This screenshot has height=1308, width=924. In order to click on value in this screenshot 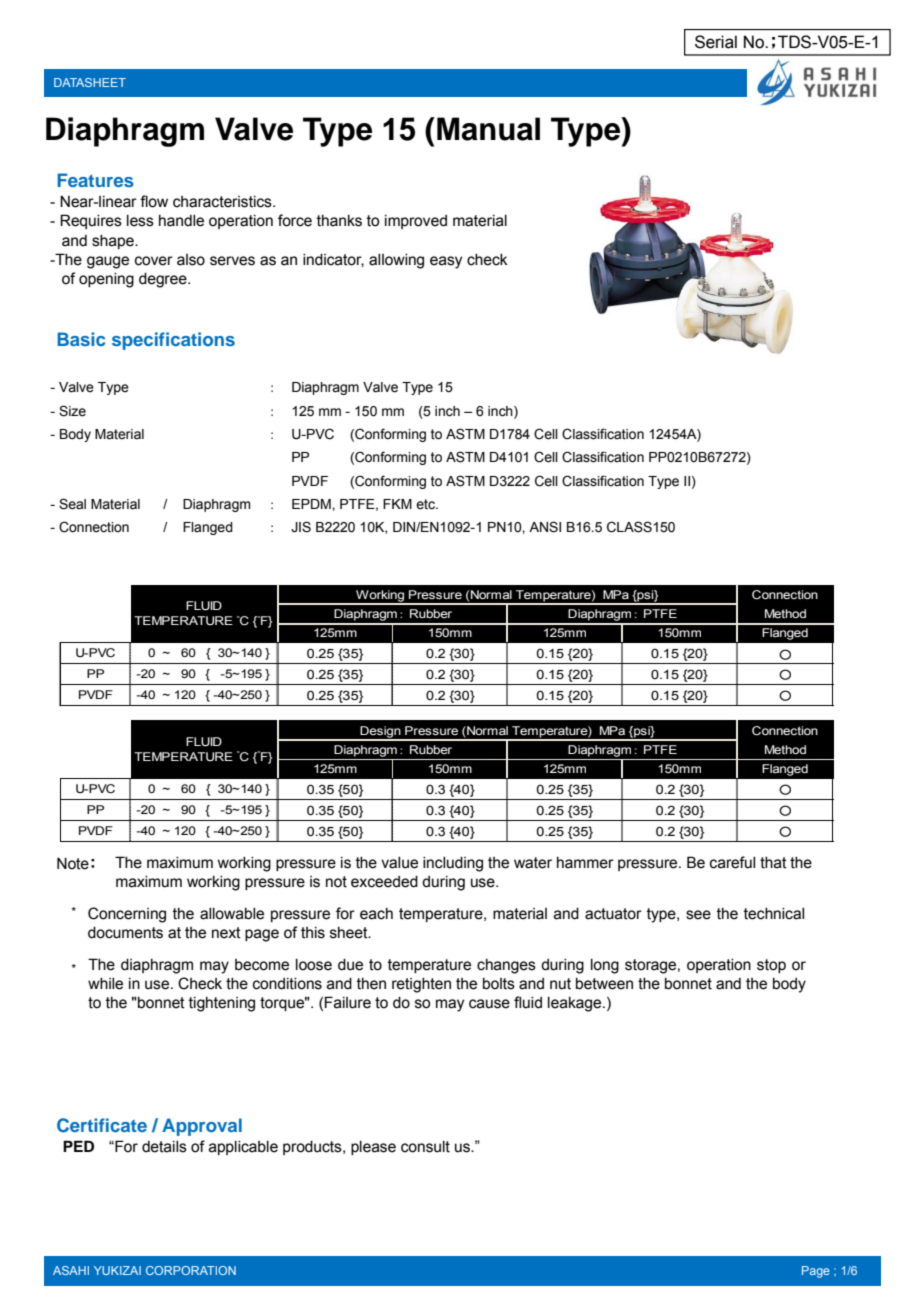, I will do `click(399, 863)`.
